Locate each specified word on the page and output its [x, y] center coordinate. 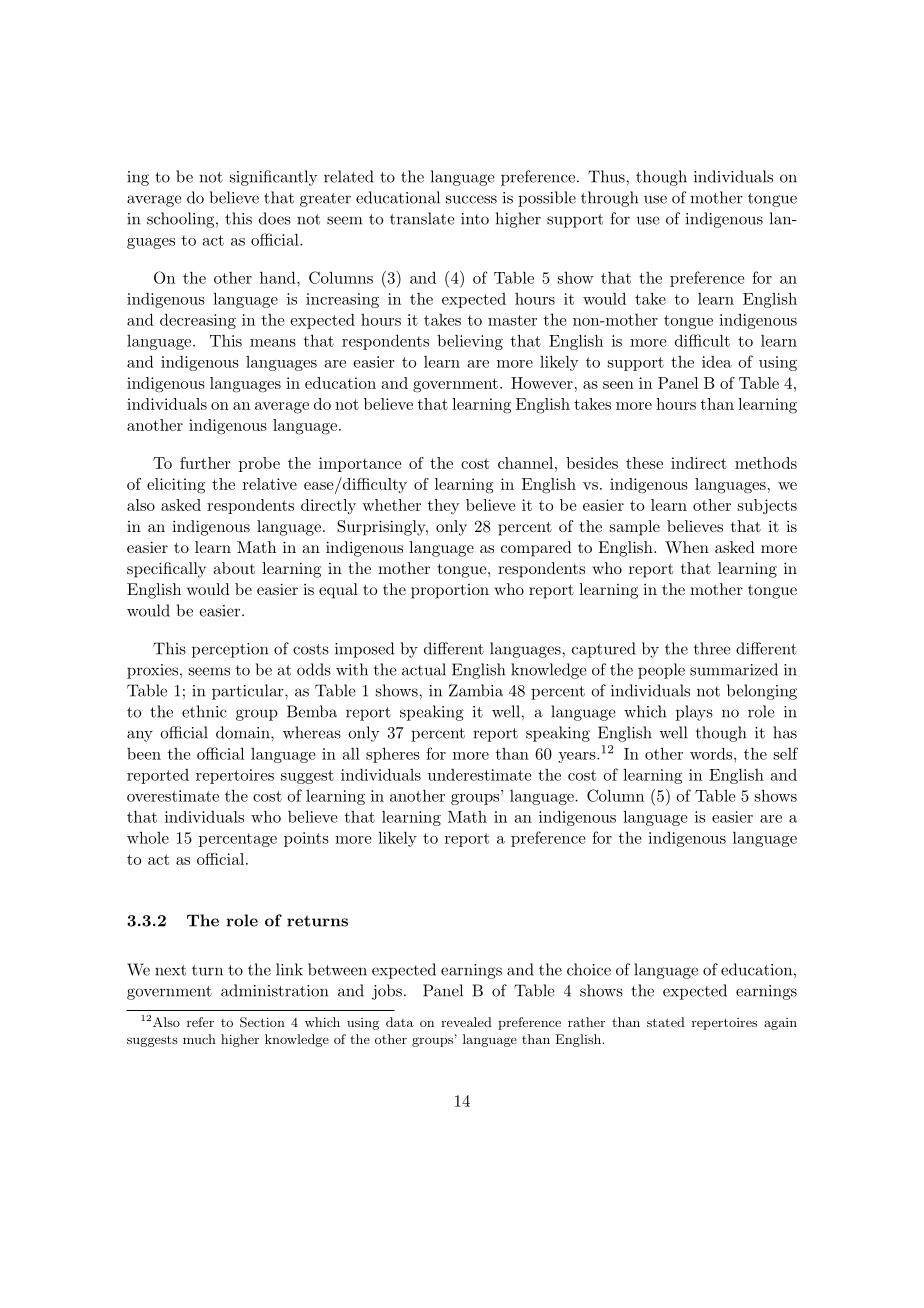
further [205, 463]
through [609, 199]
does [275, 218]
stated [666, 1022]
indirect [699, 463]
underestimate [479, 775]
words [712, 753]
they [444, 506]
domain [244, 732]
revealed [466, 1022]
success [471, 199]
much [199, 1039]
